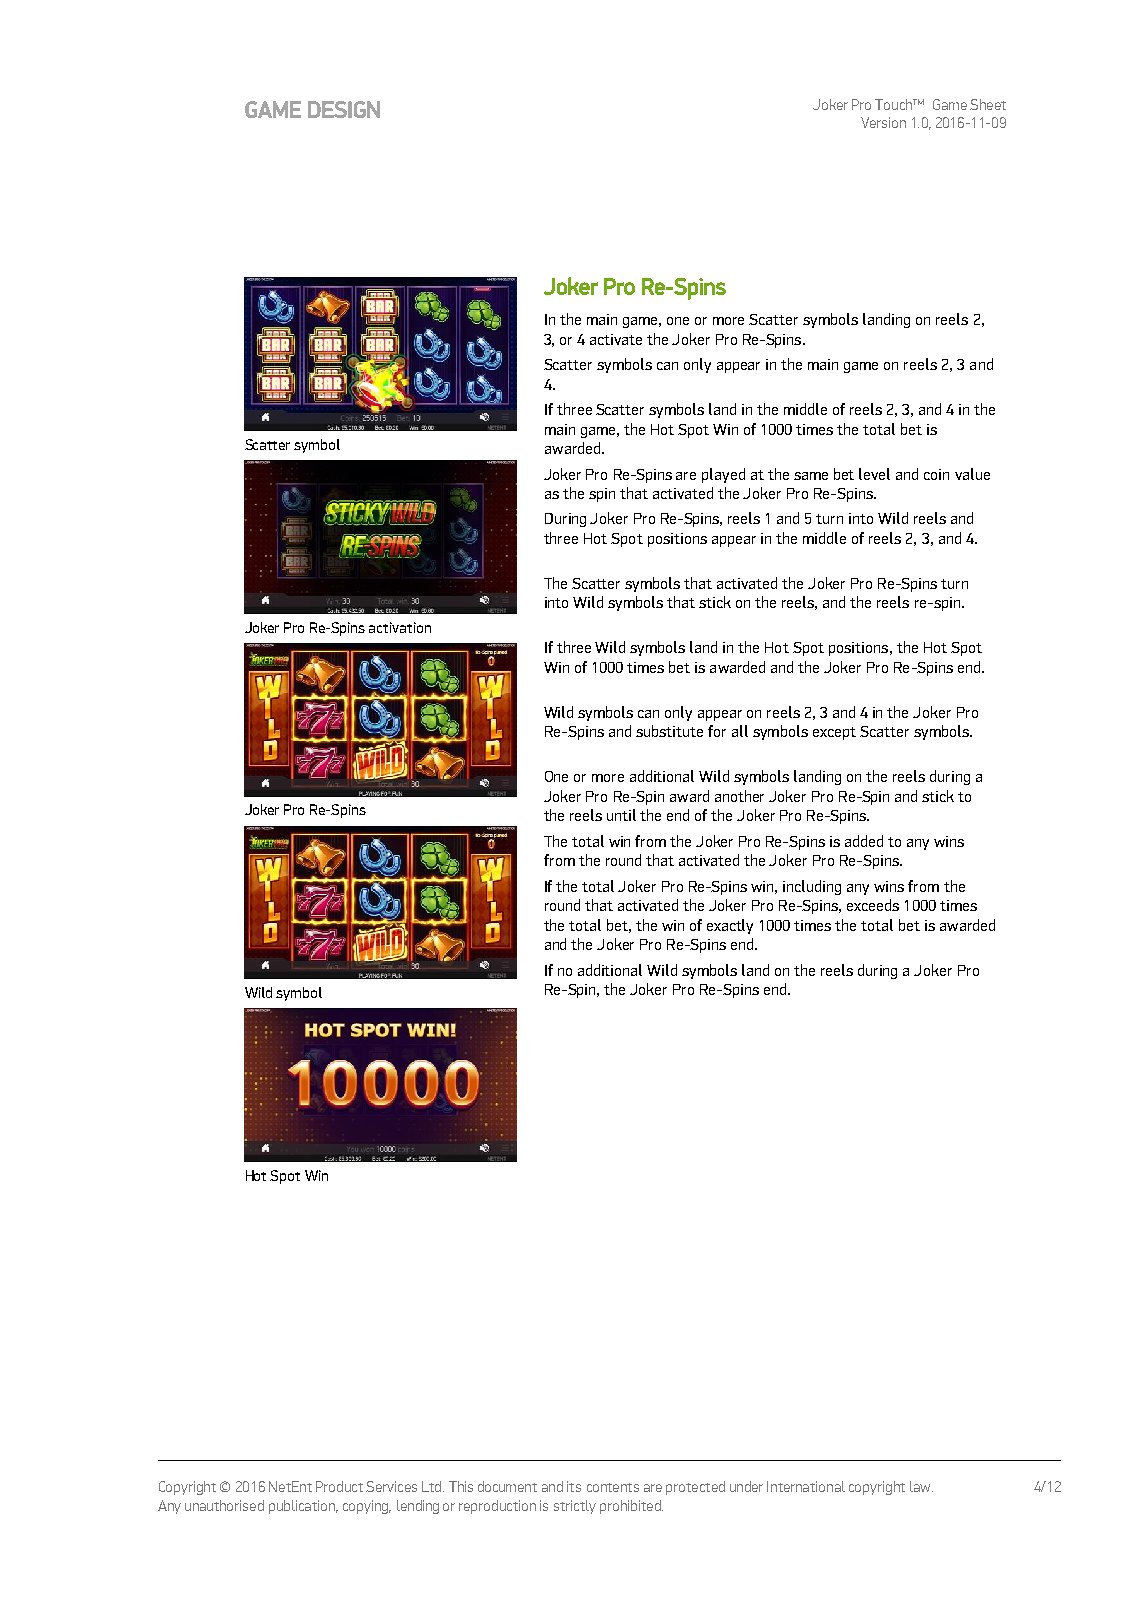 This page has width=1142, height=1615. I want to click on Touch, so click(894, 104).
